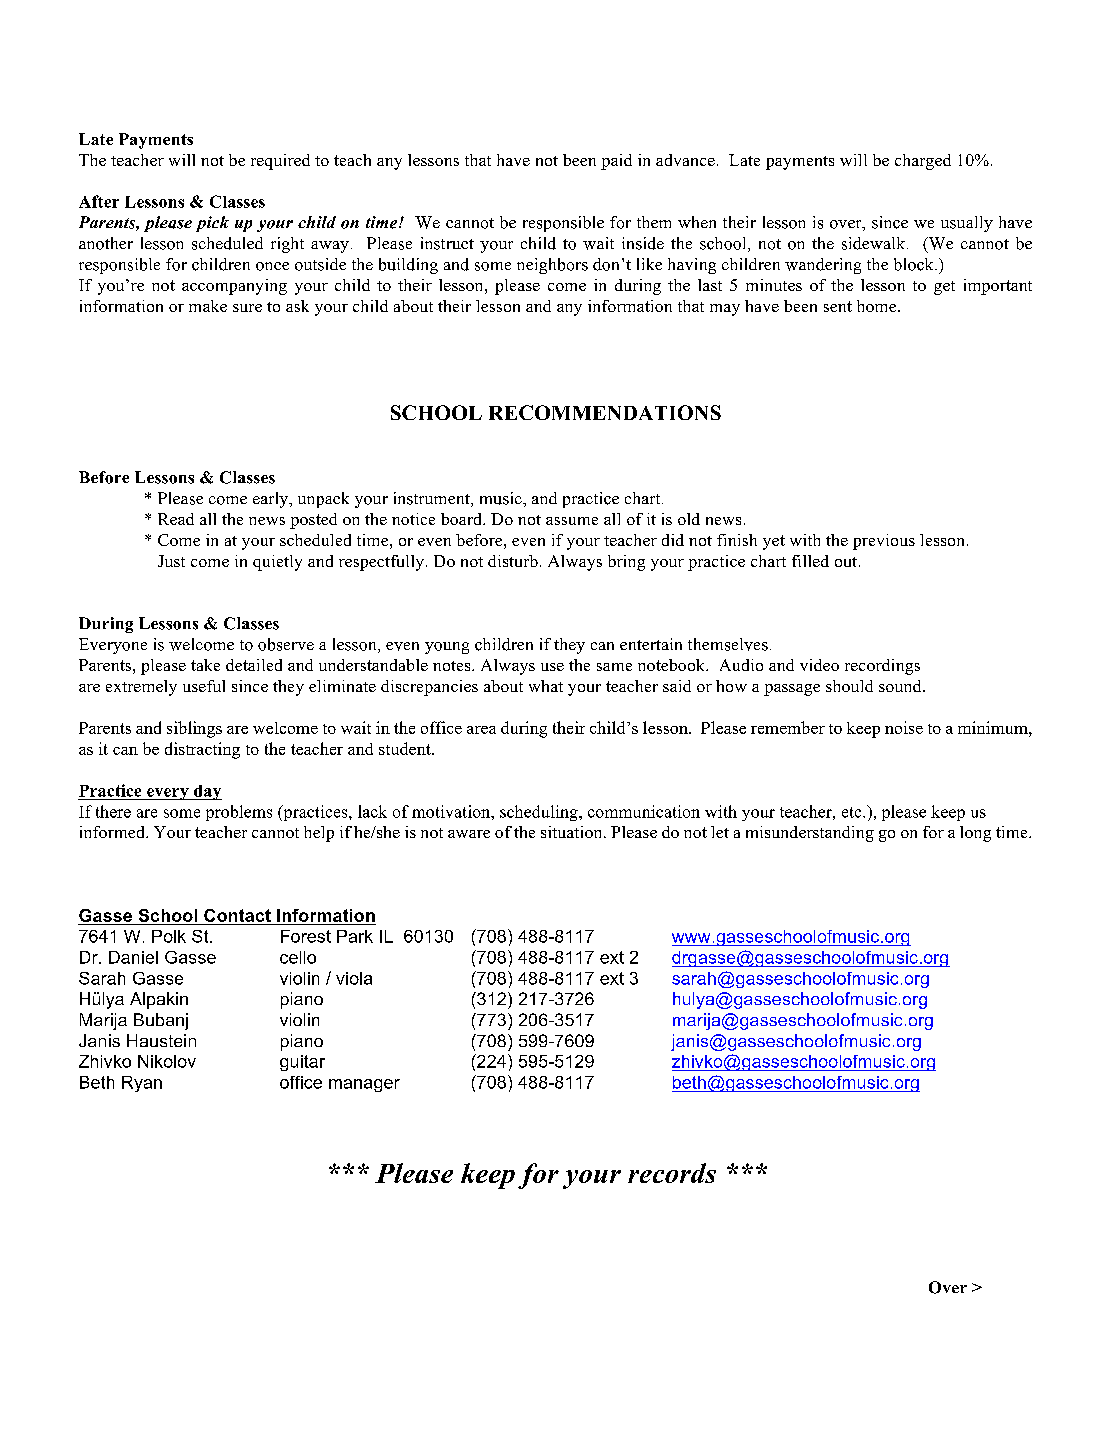 This image has height=1438, width=1111. What do you see at coordinates (616, 162) in the image?
I see `paid` at bounding box center [616, 162].
